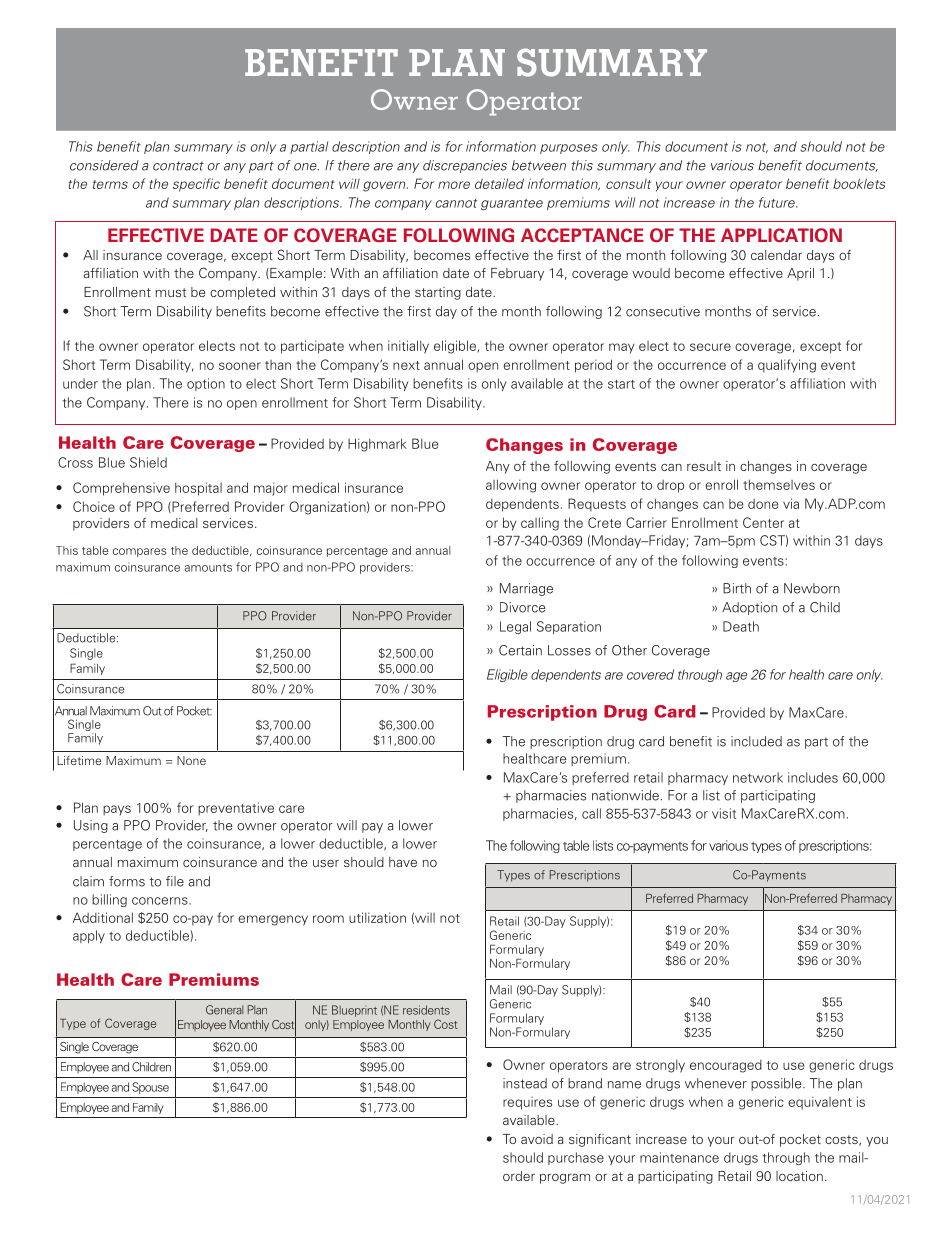 Image resolution: width=952 pixels, height=1233 pixels. Describe the element at coordinates (198, 489) in the screenshot. I see `hospital` at that location.
